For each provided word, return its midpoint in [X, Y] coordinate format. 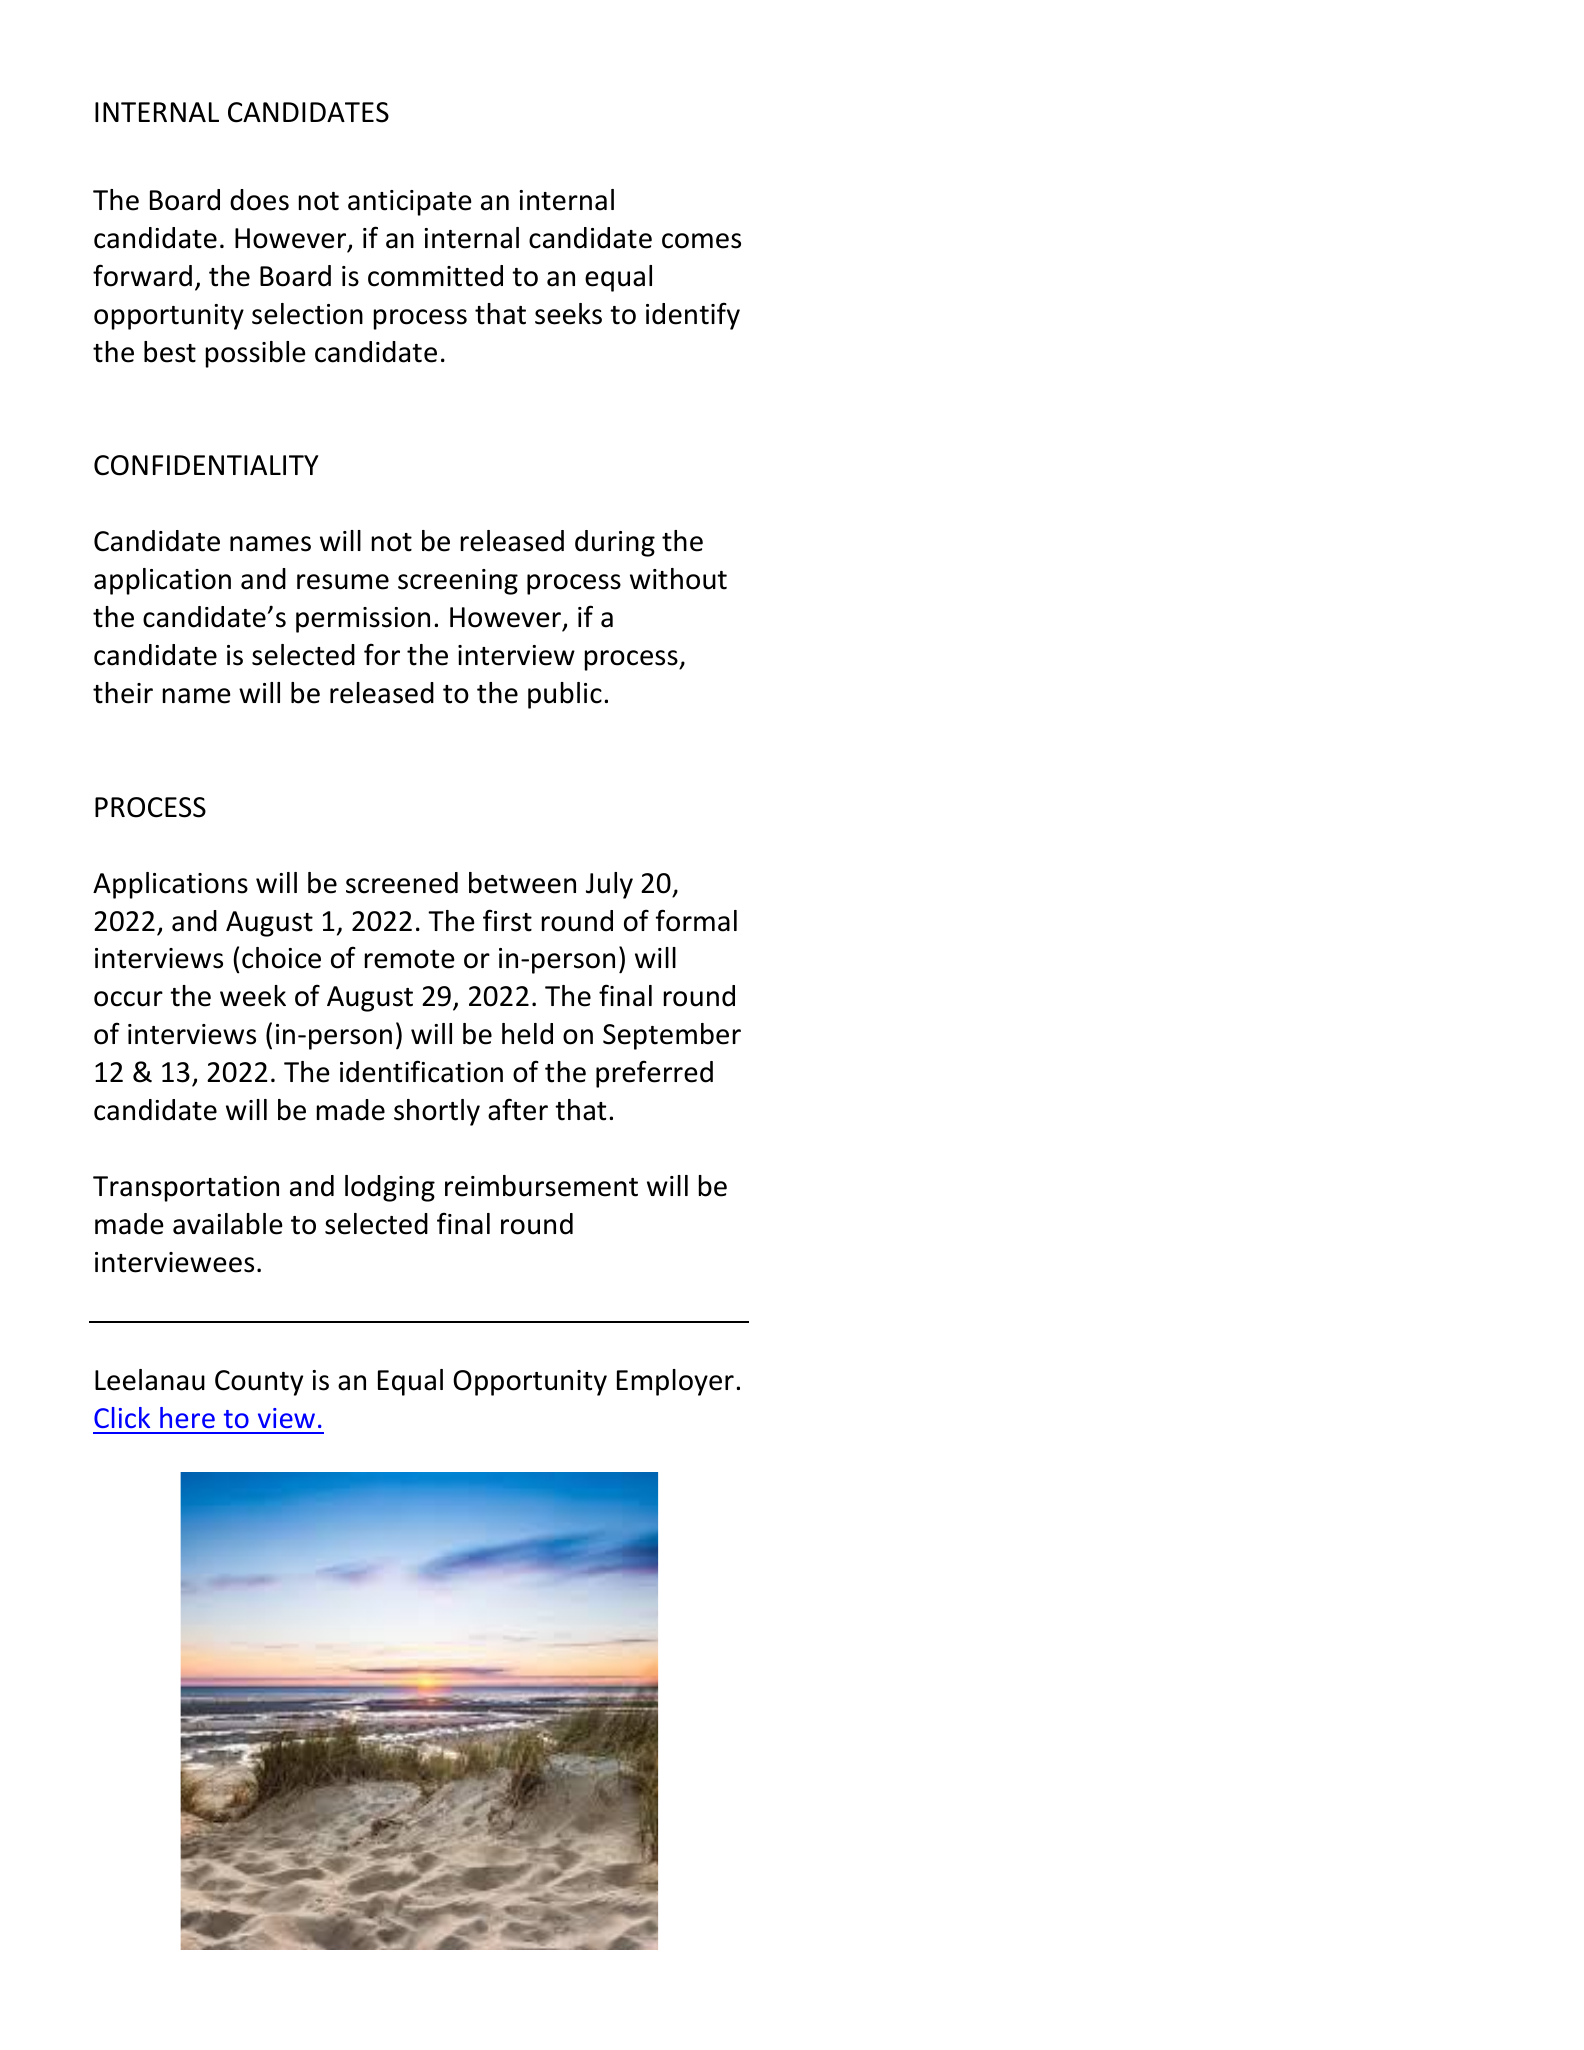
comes [701, 241]
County [259, 1383]
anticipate [410, 203]
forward [142, 275]
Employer [675, 1382]
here [187, 1417]
